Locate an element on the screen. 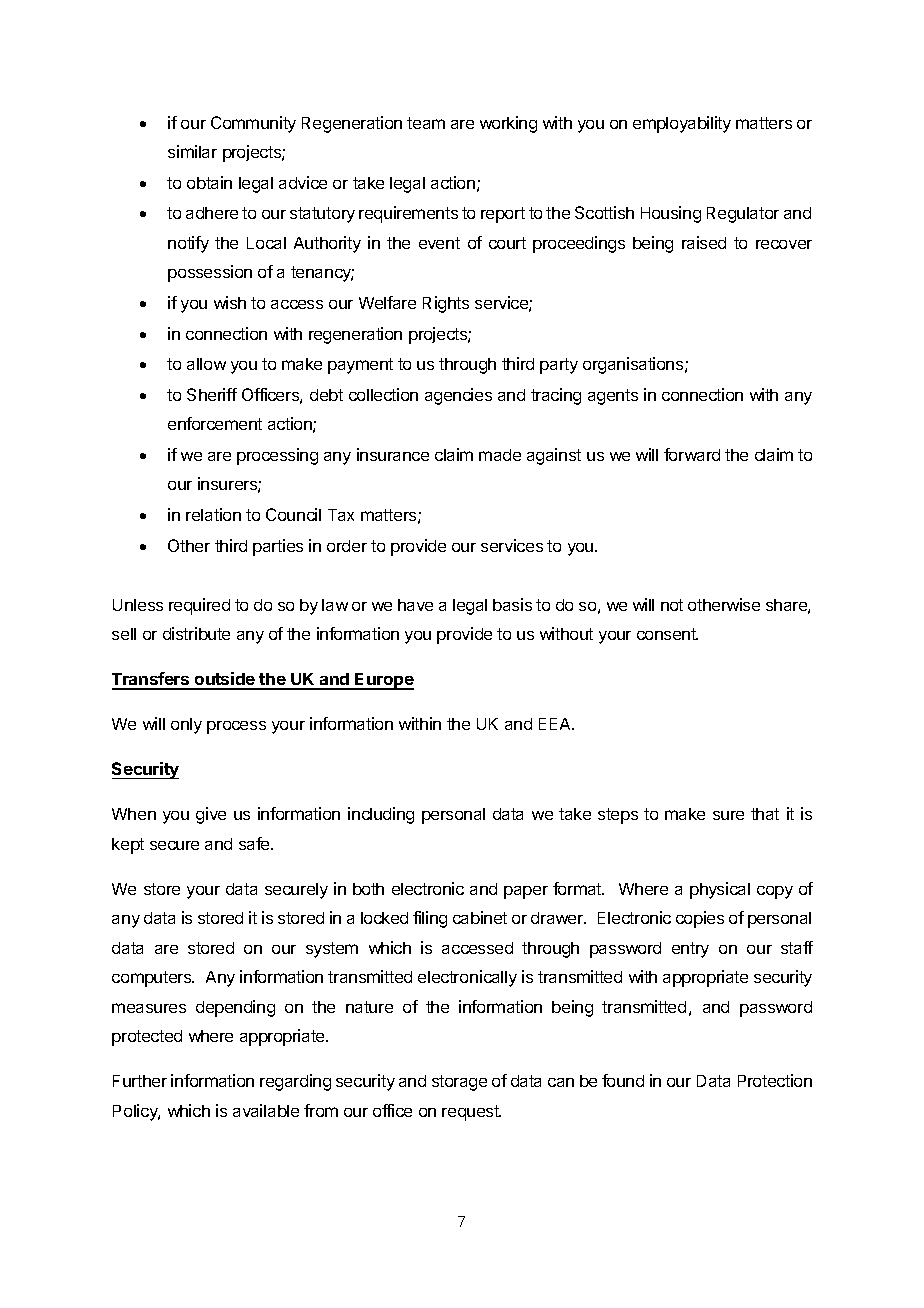 The height and width of the screenshot is (1308, 924). that is located at coordinates (765, 814).
